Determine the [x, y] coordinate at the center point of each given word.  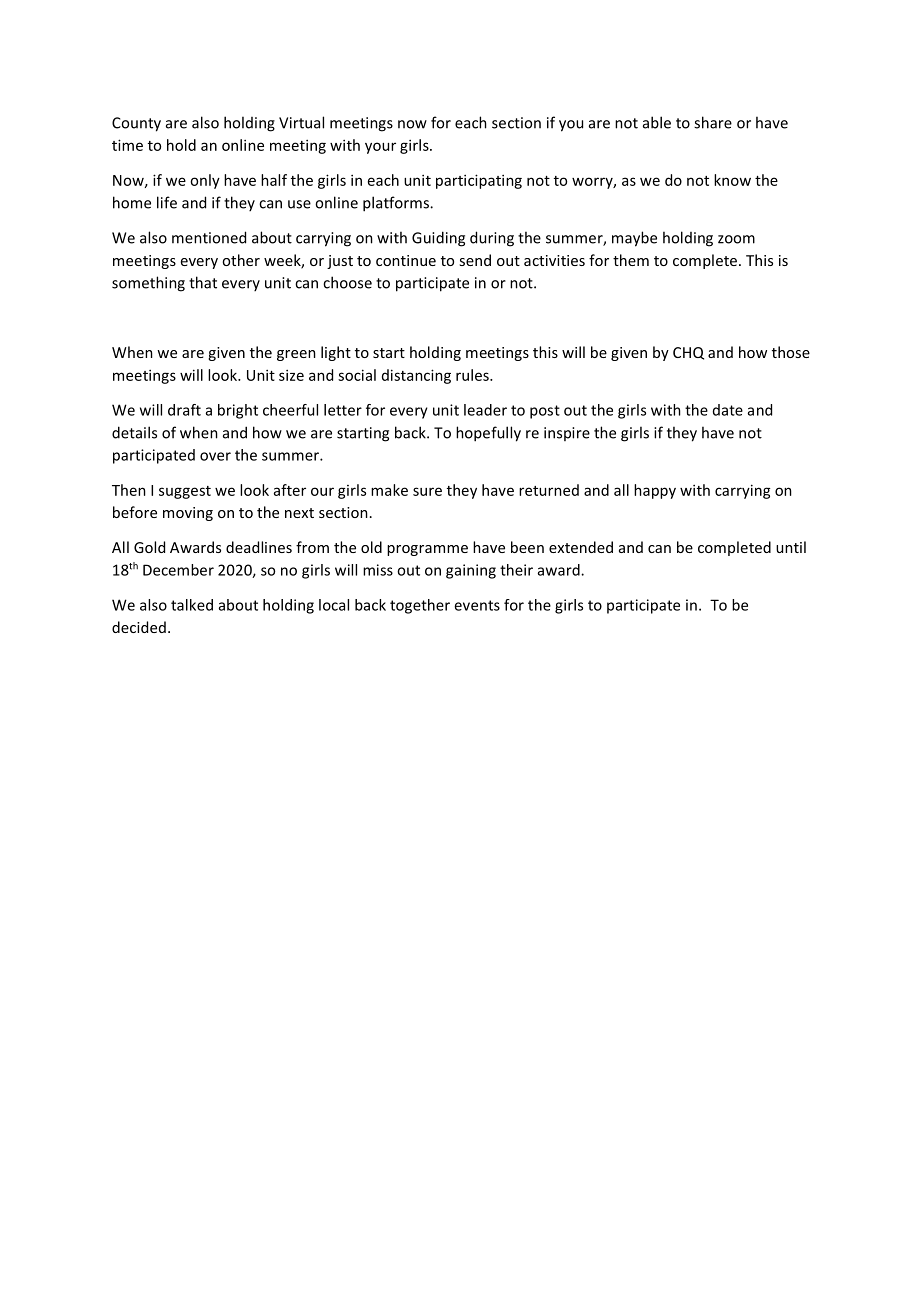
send [475, 260]
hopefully [488, 434]
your [380, 148]
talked [192, 605]
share [713, 122]
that [203, 282]
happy [655, 491]
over [215, 456]
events [477, 605]
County [136, 124]
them [631, 260]
